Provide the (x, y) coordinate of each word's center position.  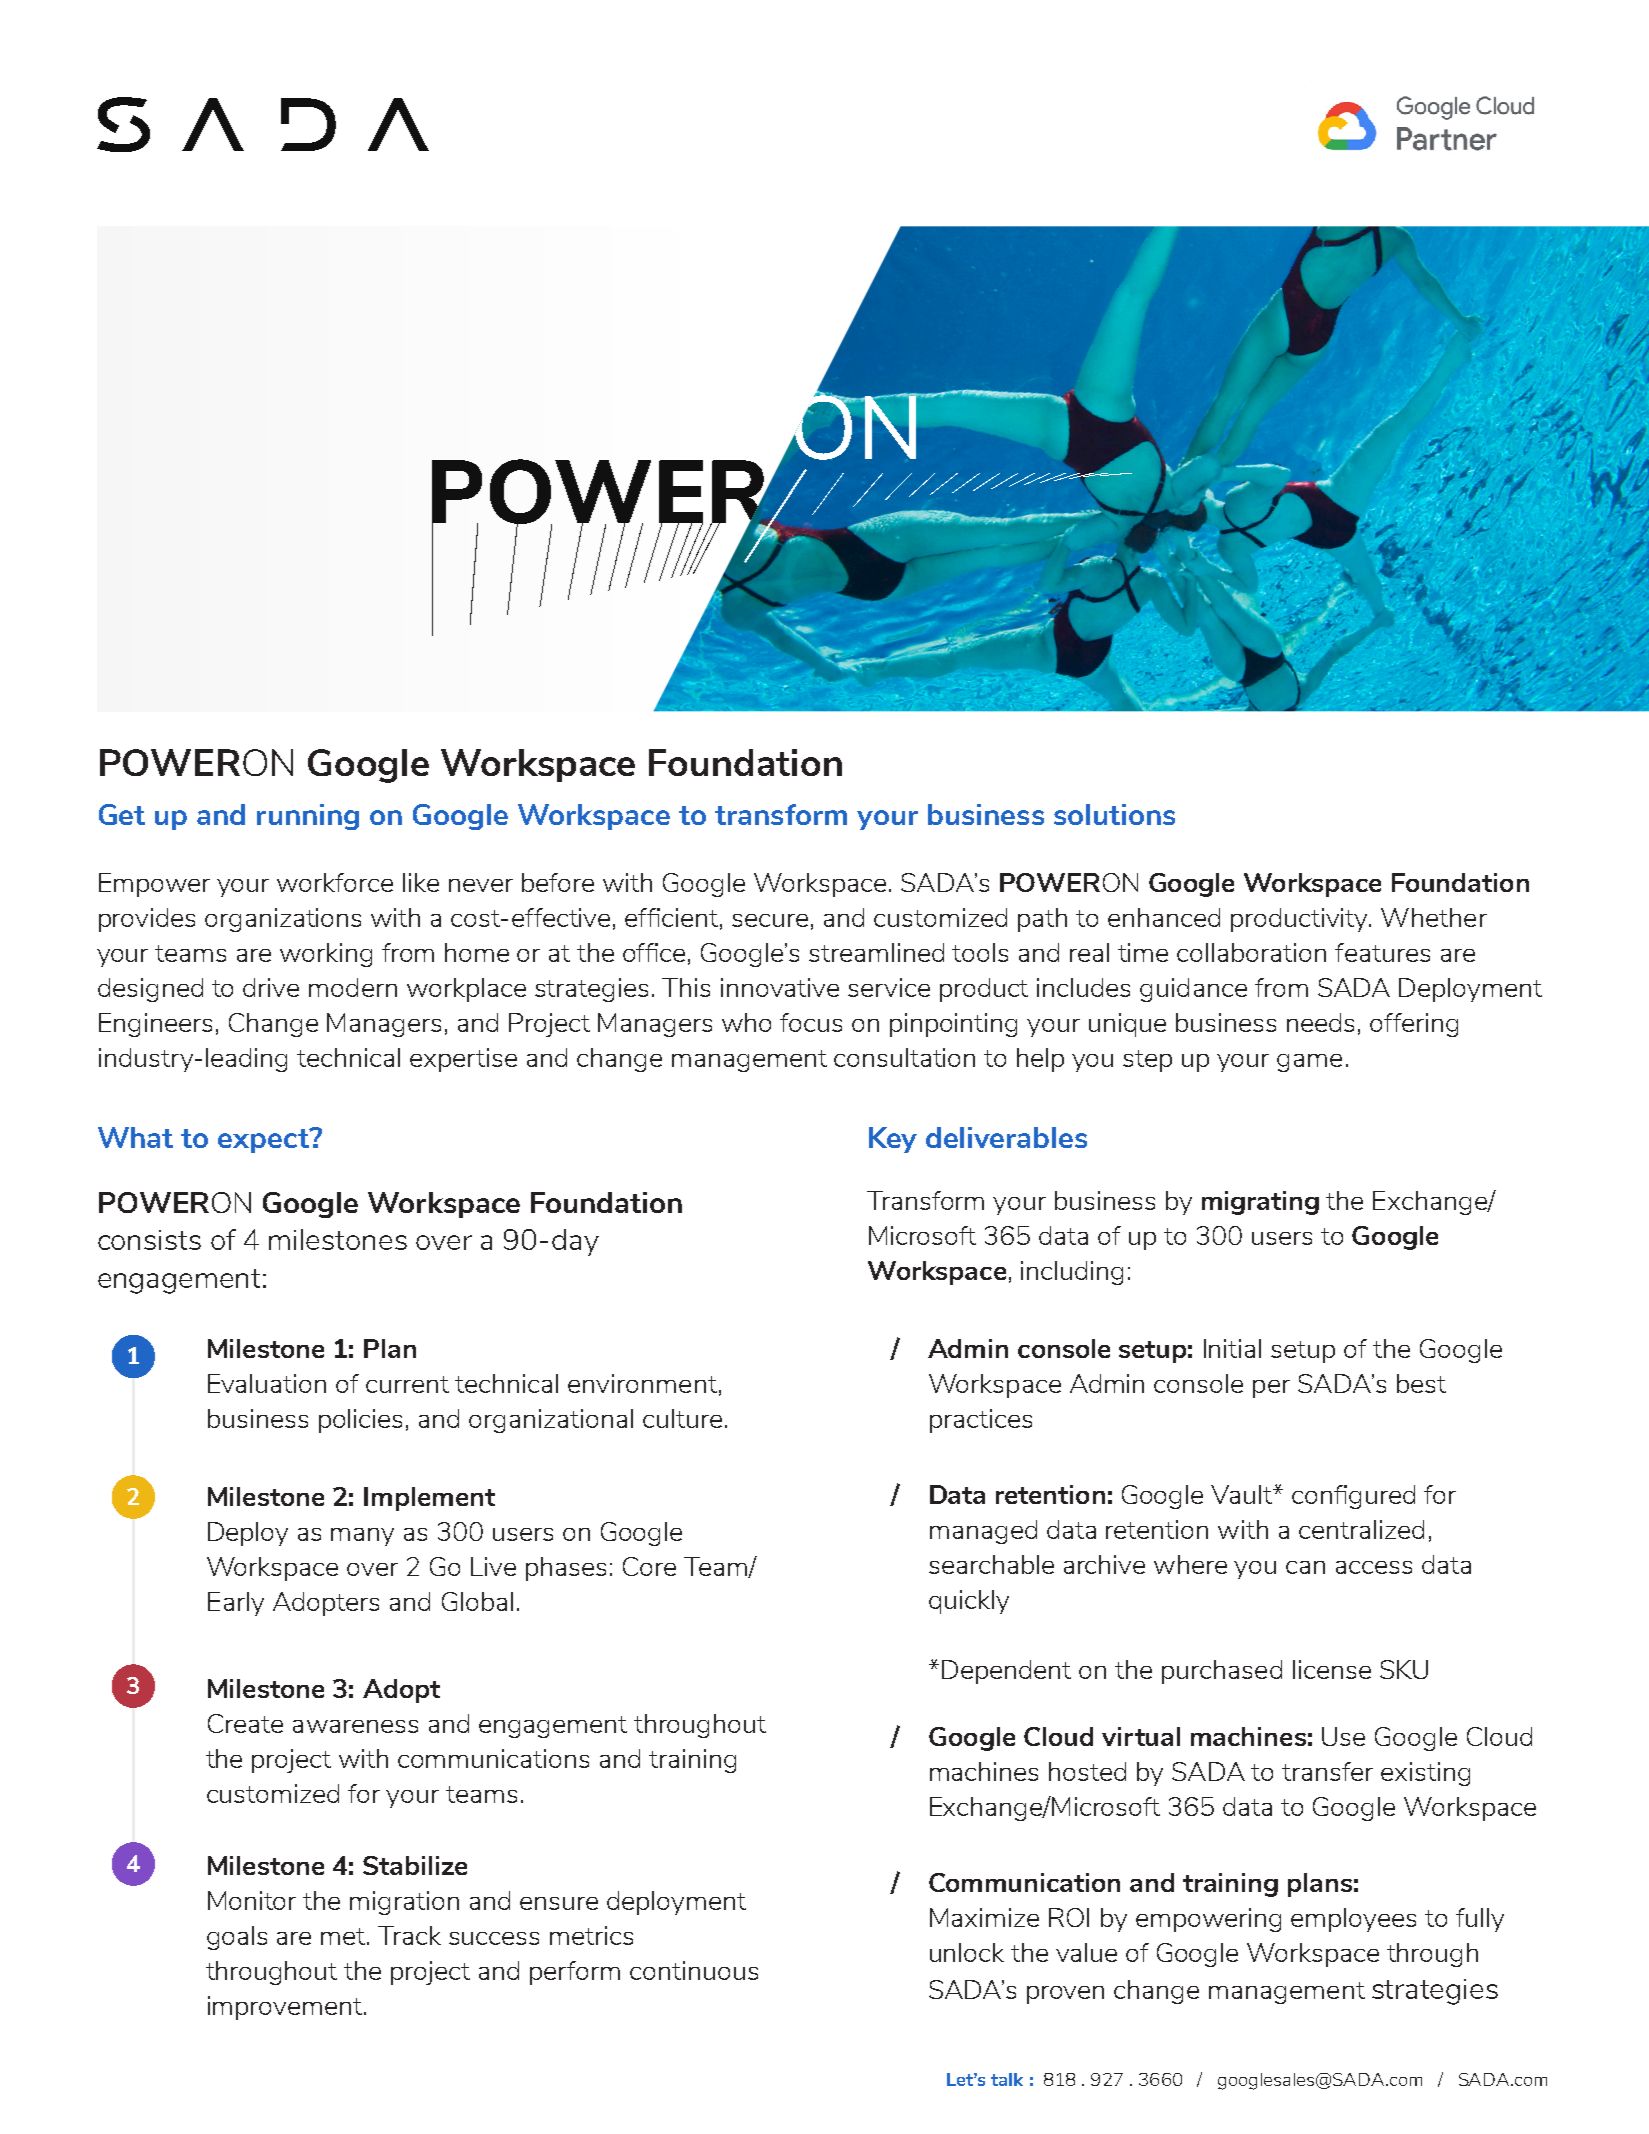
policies (360, 1421)
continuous (694, 1970)
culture (682, 1418)
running (308, 817)
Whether (1434, 917)
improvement (286, 2008)
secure (770, 920)
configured (1353, 1497)
